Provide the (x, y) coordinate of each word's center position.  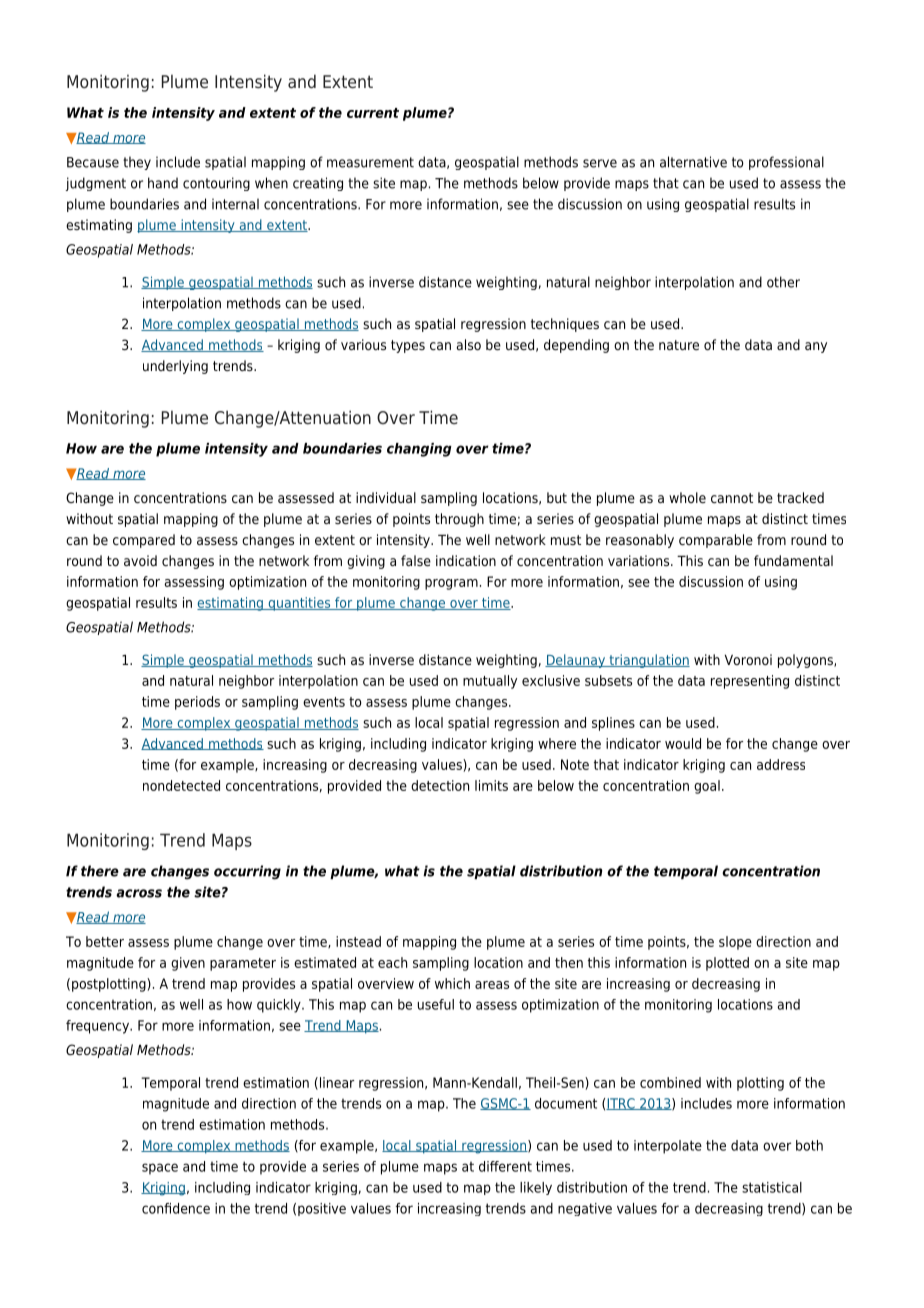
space (160, 1169)
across (139, 893)
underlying (175, 367)
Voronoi (748, 659)
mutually (490, 682)
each (392, 962)
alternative (693, 162)
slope (735, 943)
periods (197, 703)
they (137, 163)
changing (419, 450)
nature (679, 345)
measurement (370, 162)
